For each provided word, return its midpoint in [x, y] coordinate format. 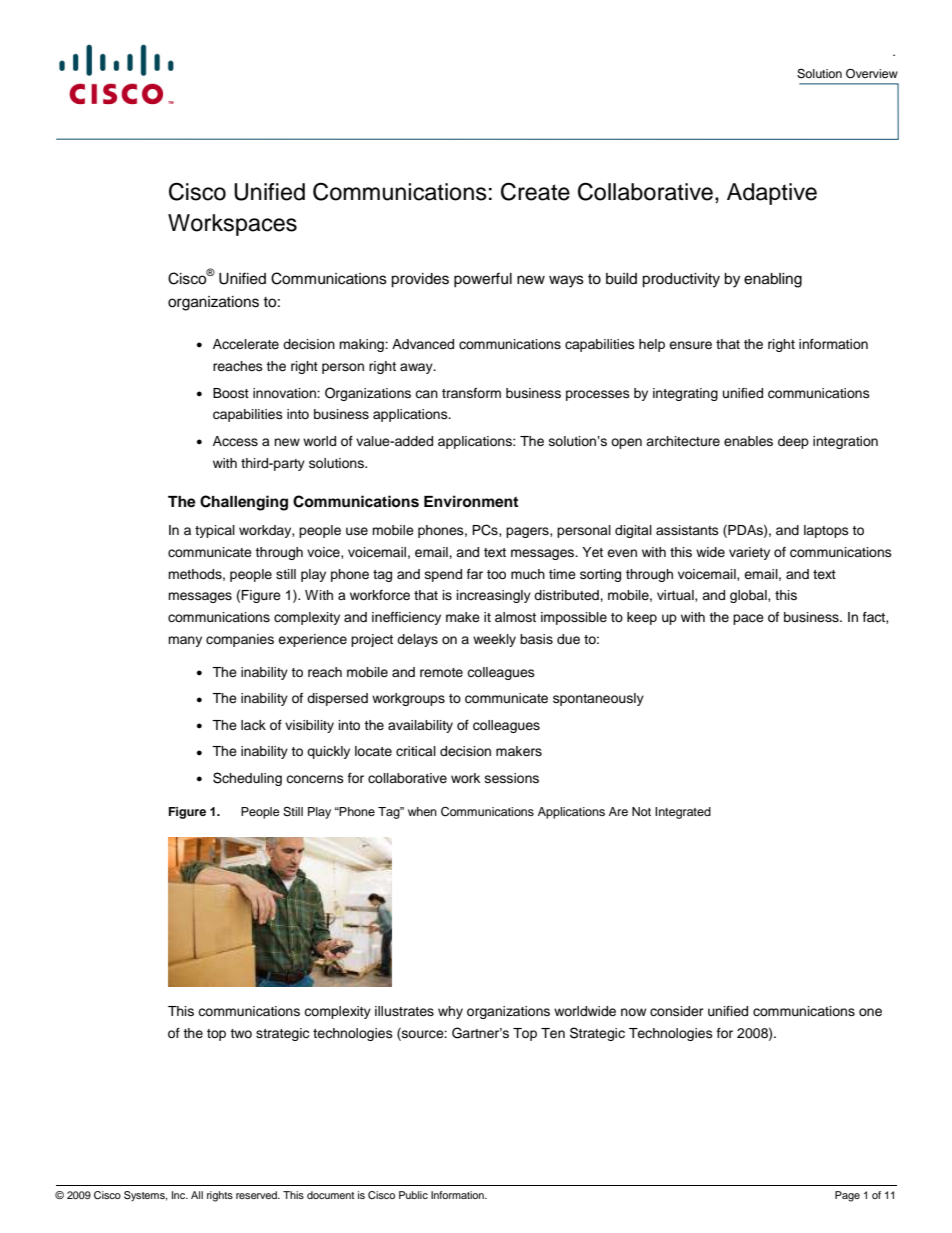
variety [749, 553]
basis [536, 639]
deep [793, 442]
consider [677, 1011]
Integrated [683, 813]
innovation [285, 393]
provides [420, 280]
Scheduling [247, 779]
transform [471, 393]
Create [535, 191]
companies [240, 640]
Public [413, 1195]
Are [618, 811]
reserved [257, 1195]
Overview [872, 74]
